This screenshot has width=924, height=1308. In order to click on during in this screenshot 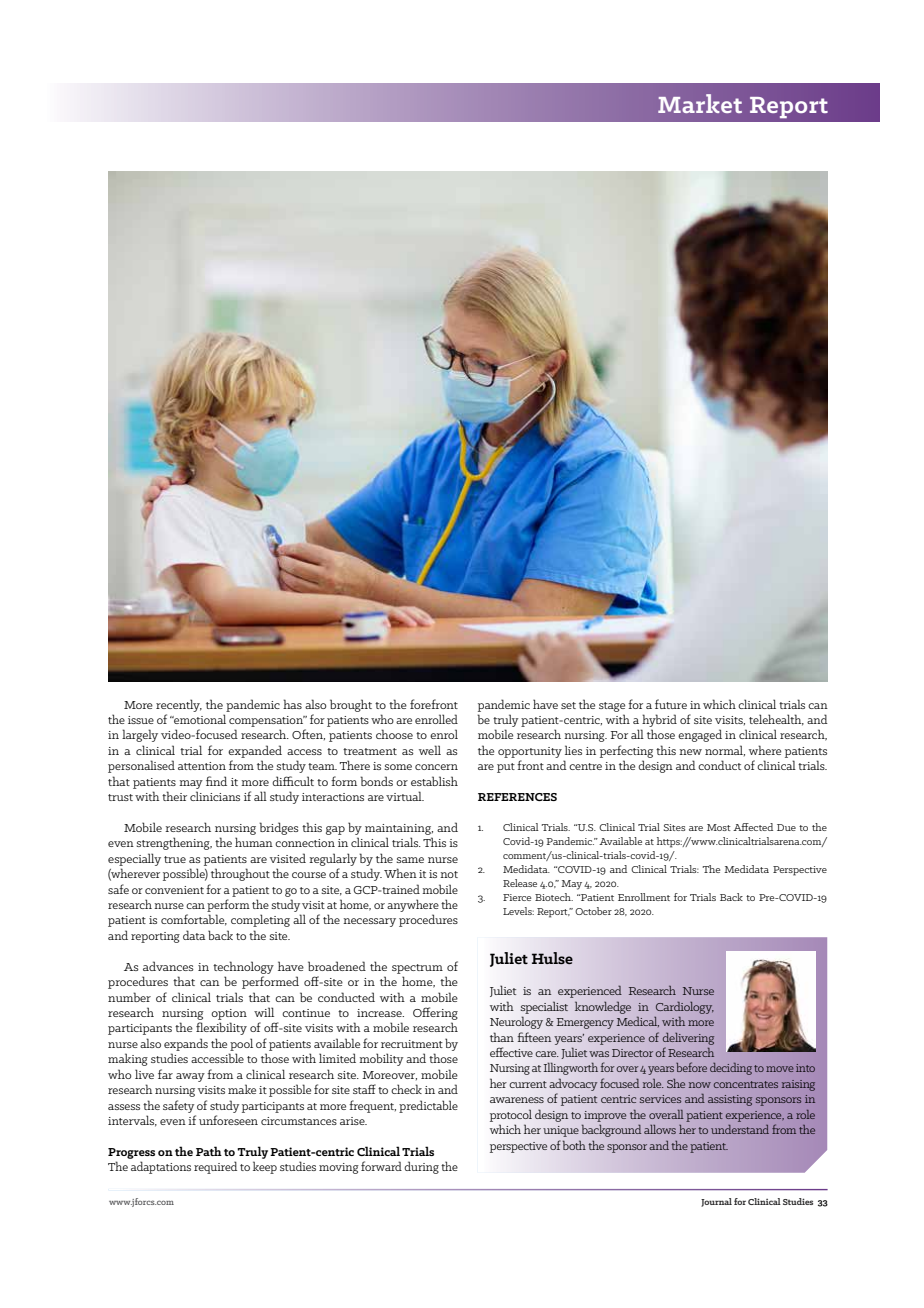, I will do `click(421, 1167)`.
